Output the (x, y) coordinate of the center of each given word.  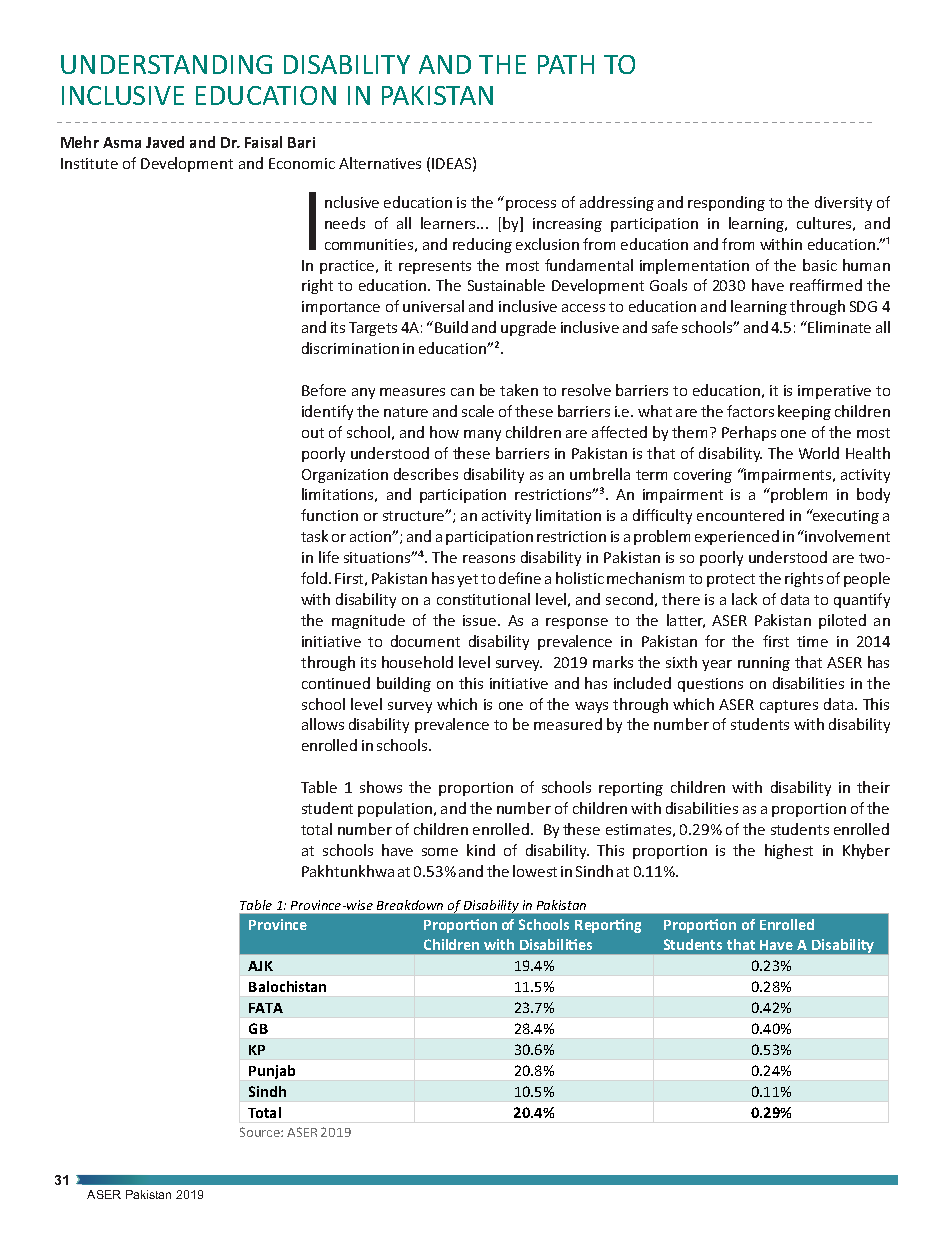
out (313, 433)
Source (261, 1132)
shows (381, 787)
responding (726, 203)
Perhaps (749, 433)
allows (323, 724)
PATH (566, 64)
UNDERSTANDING (166, 64)
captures (789, 706)
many (482, 435)
